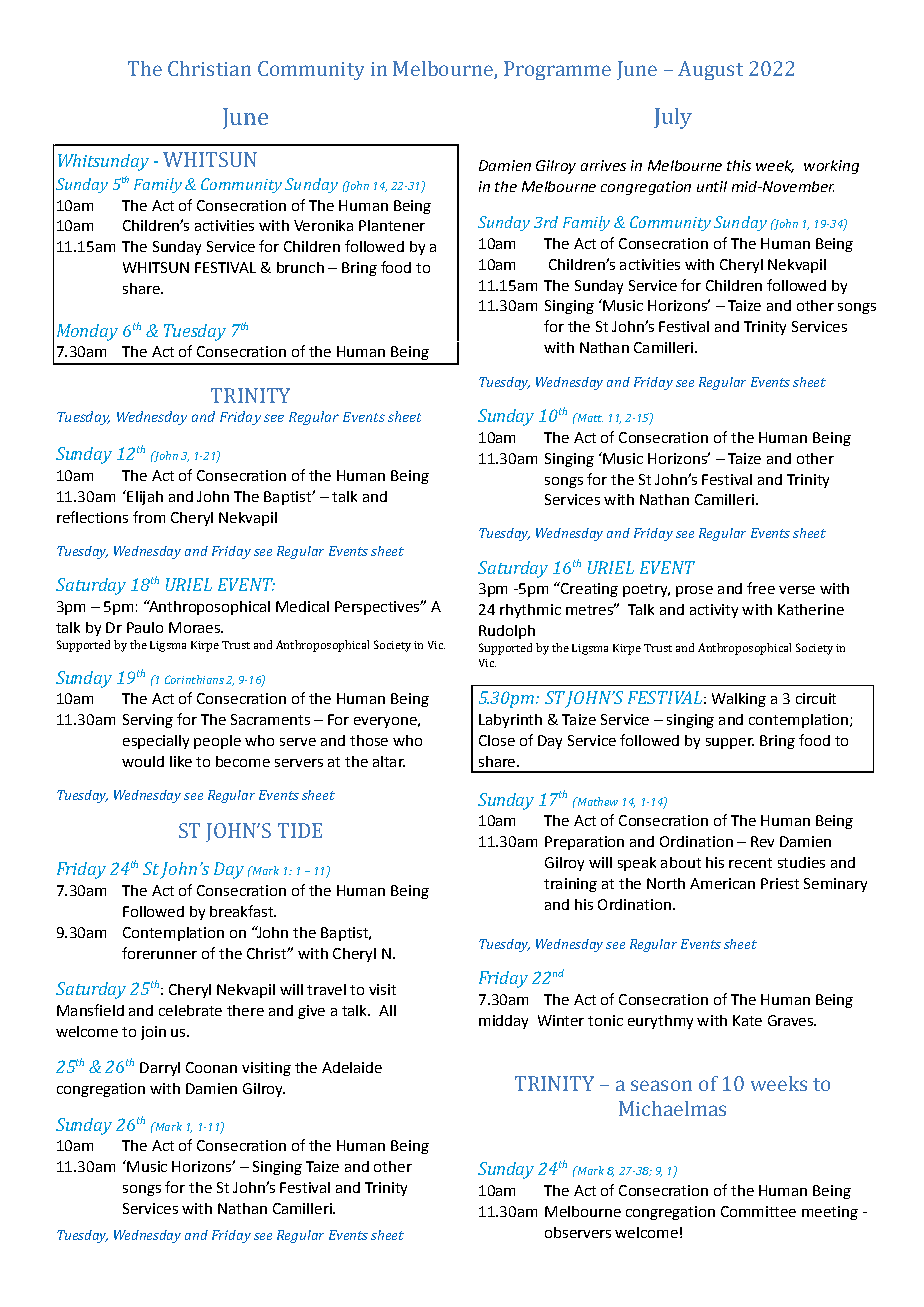 The width and height of the screenshot is (924, 1307). What do you see at coordinates (507, 632) in the screenshot?
I see `Rudolph` at bounding box center [507, 632].
